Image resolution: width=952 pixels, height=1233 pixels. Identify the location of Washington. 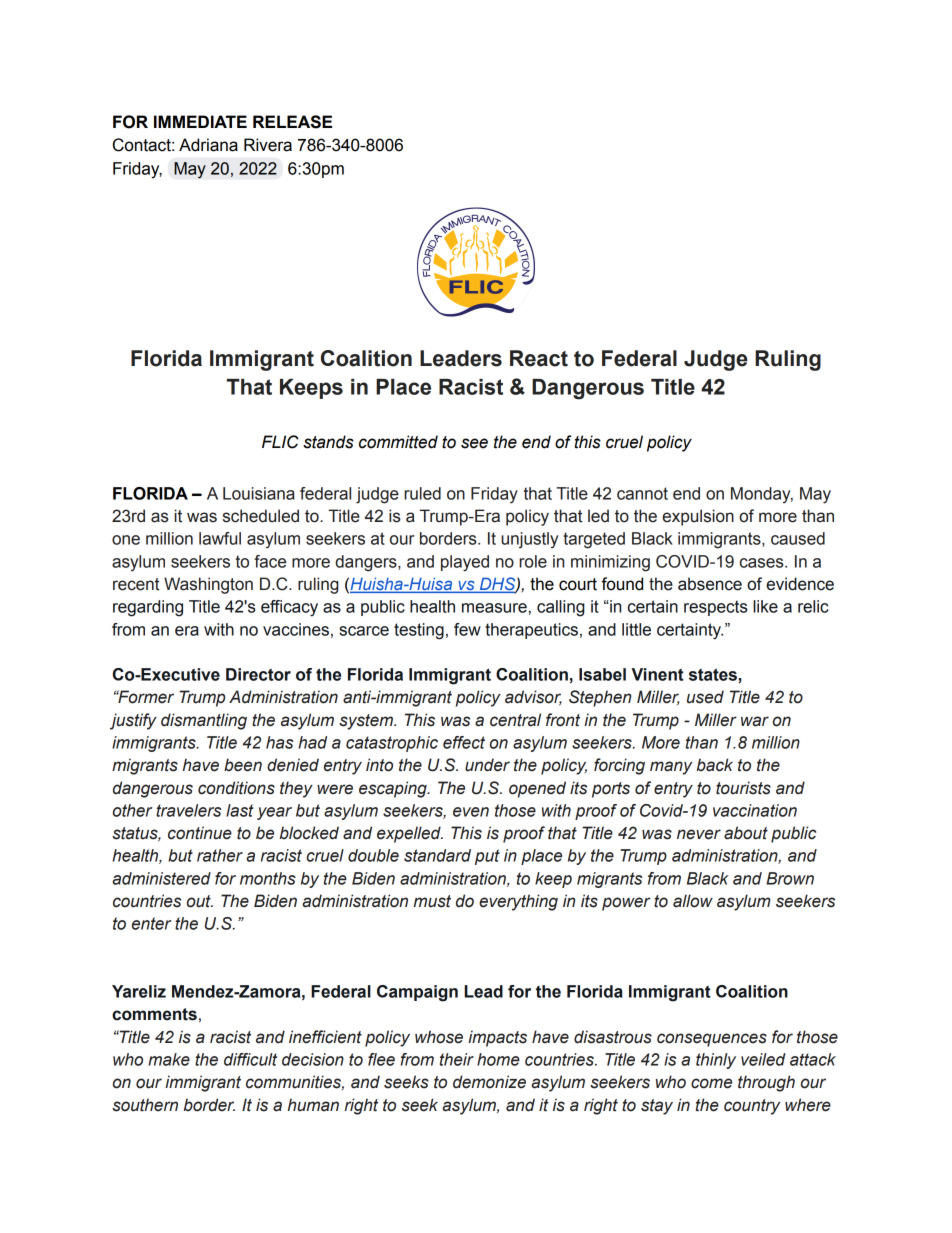
(208, 585).
